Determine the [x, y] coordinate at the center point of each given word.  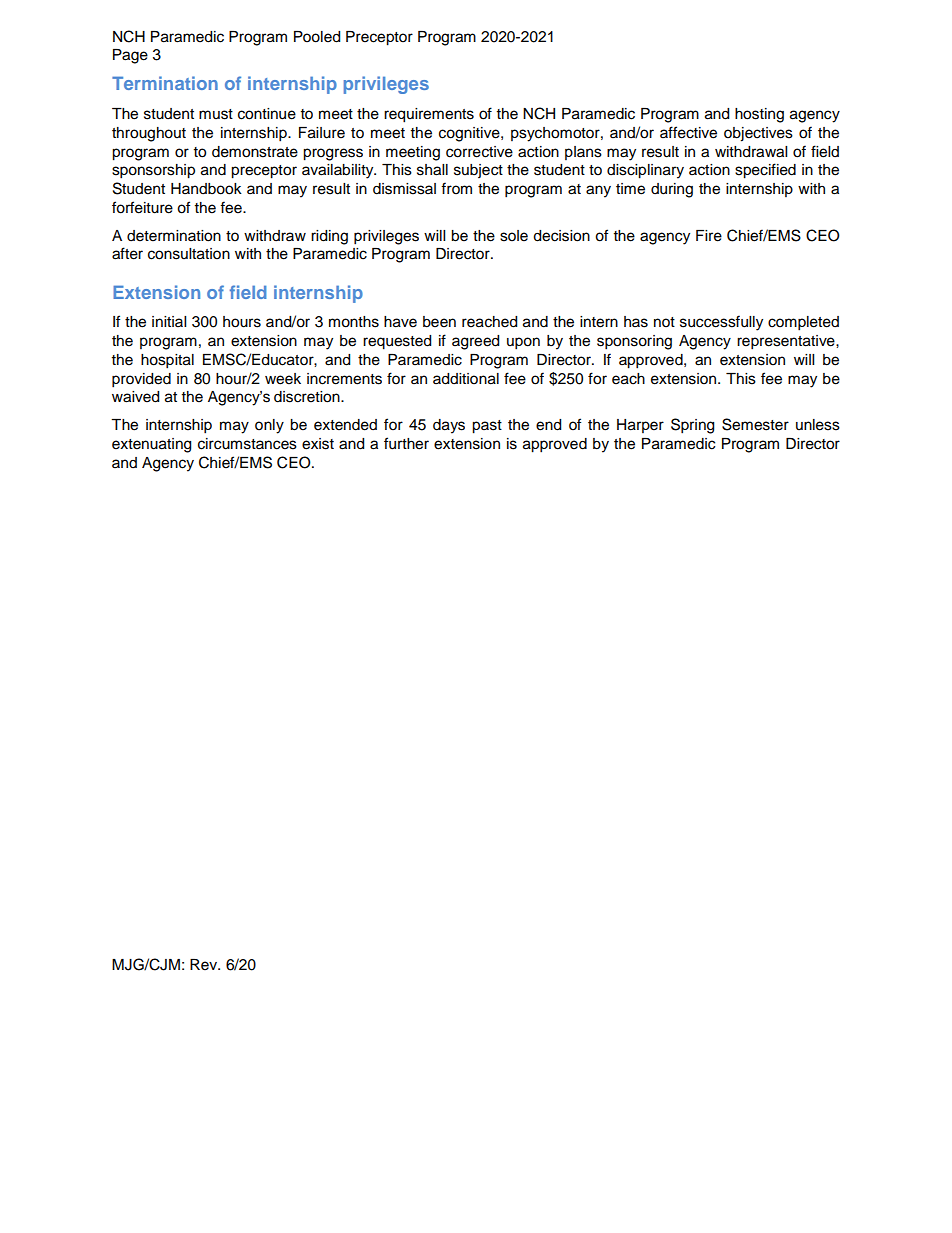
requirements [429, 115]
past [487, 427]
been [439, 322]
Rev [205, 965]
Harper [640, 426]
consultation [189, 254]
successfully [721, 323]
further [406, 443]
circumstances [247, 444]
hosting [759, 115]
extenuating [151, 445]
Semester [755, 424]
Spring [692, 426]
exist [318, 444]
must [216, 114]
